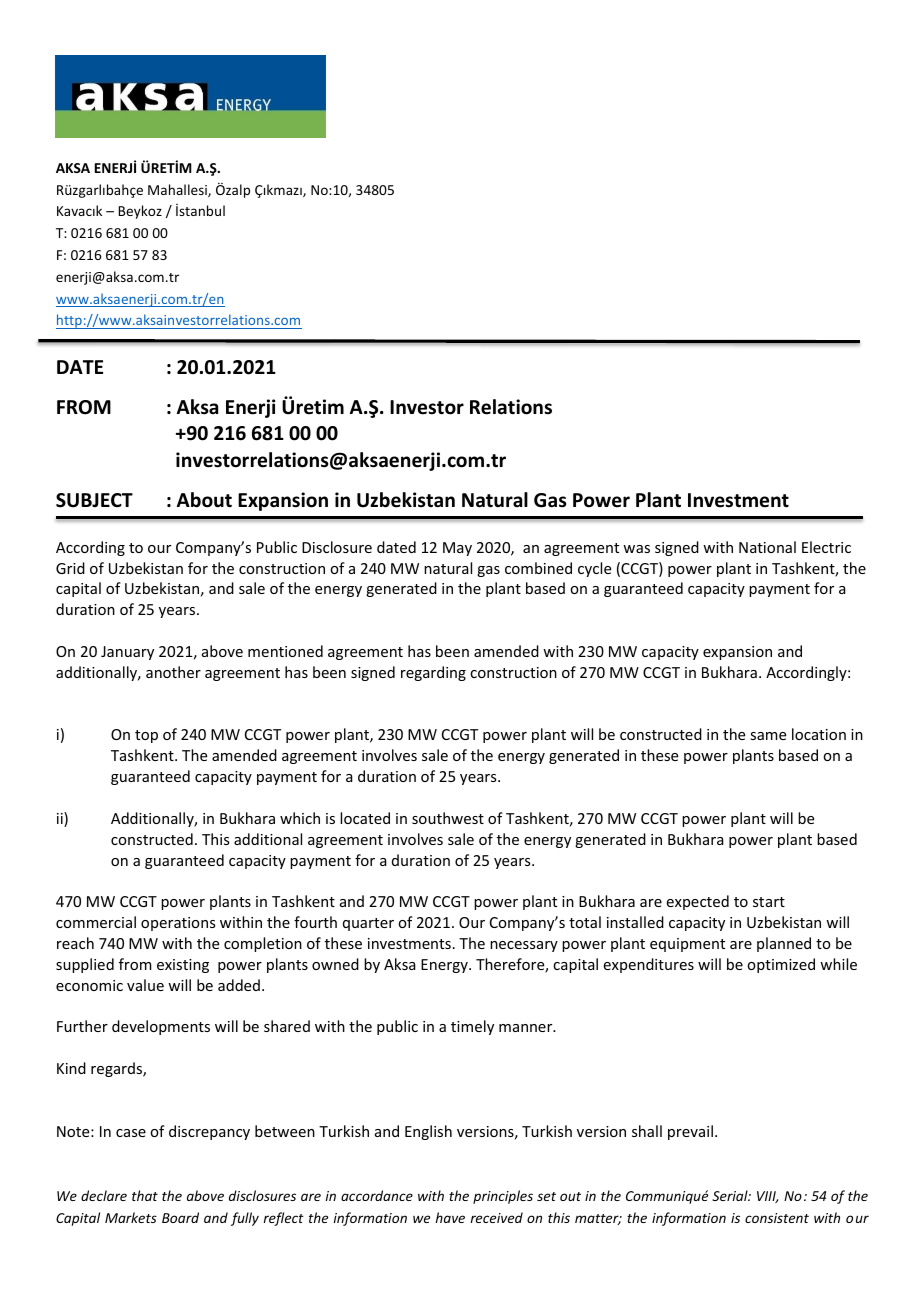 This screenshot has height=1308, width=924. Describe the element at coordinates (145, 1195) in the screenshot. I see `that` at that location.
